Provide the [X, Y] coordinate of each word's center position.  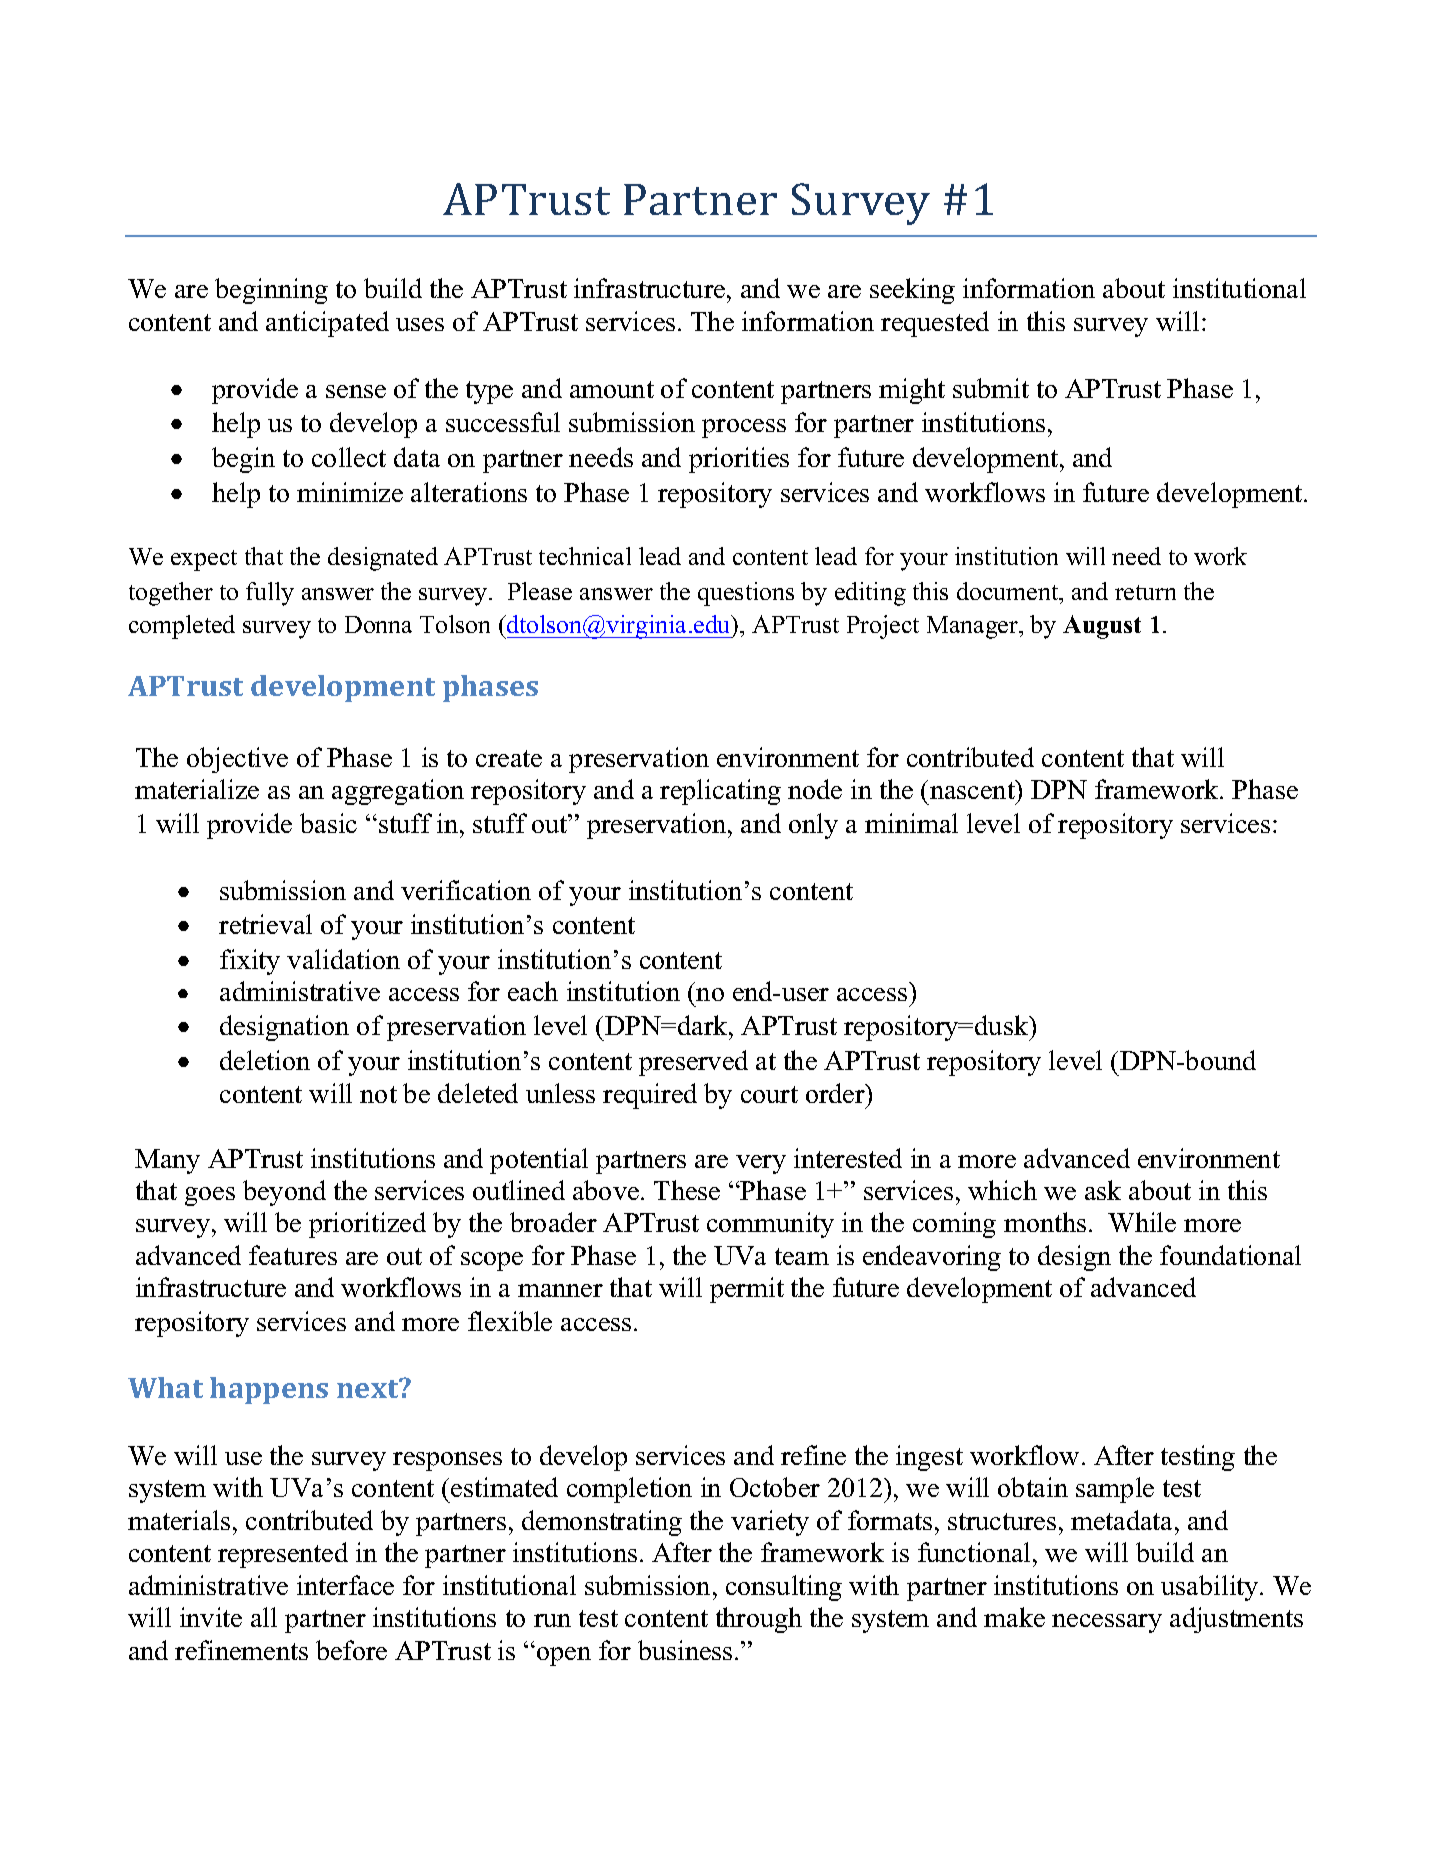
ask [1103, 1190]
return [1145, 592]
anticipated [327, 324]
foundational [1230, 1255]
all [264, 1617]
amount [612, 389]
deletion [265, 1060]
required [650, 1096]
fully [270, 594]
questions [746, 594]
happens [269, 1390]
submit [991, 388]
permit [747, 1290]
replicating [720, 792]
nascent [973, 790]
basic [328, 823]
